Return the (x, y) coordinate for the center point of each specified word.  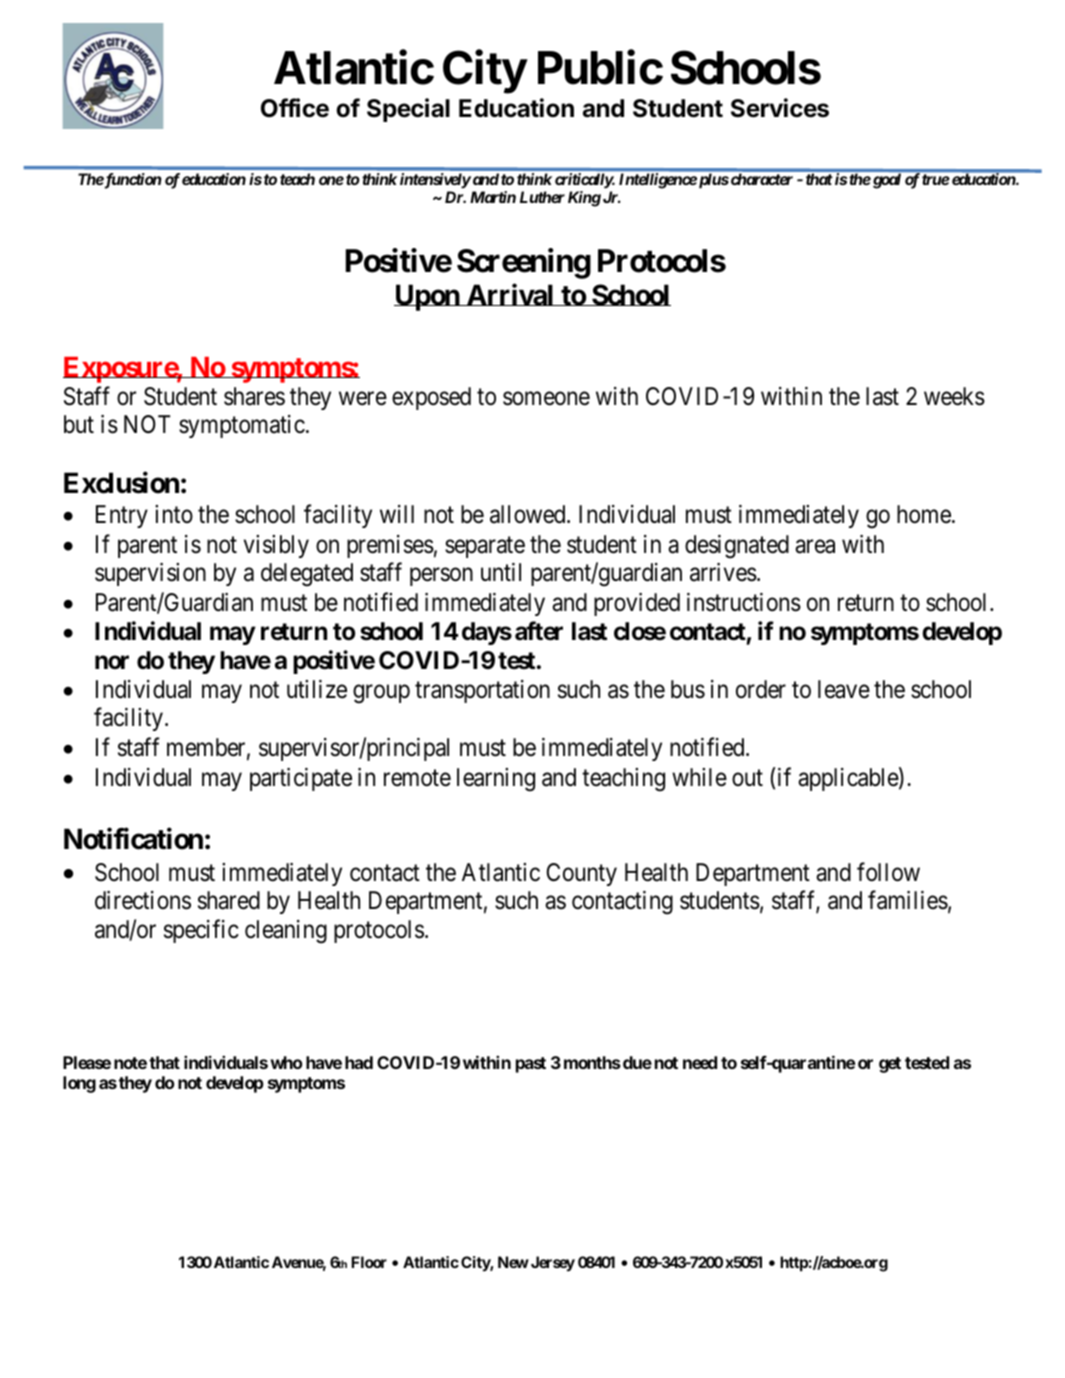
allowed (529, 514)
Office (295, 108)
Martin (493, 197)
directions (143, 900)
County (582, 874)
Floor (369, 1262)
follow (888, 872)
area (815, 547)
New (513, 1262)
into (174, 514)
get (890, 1065)
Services (780, 108)
